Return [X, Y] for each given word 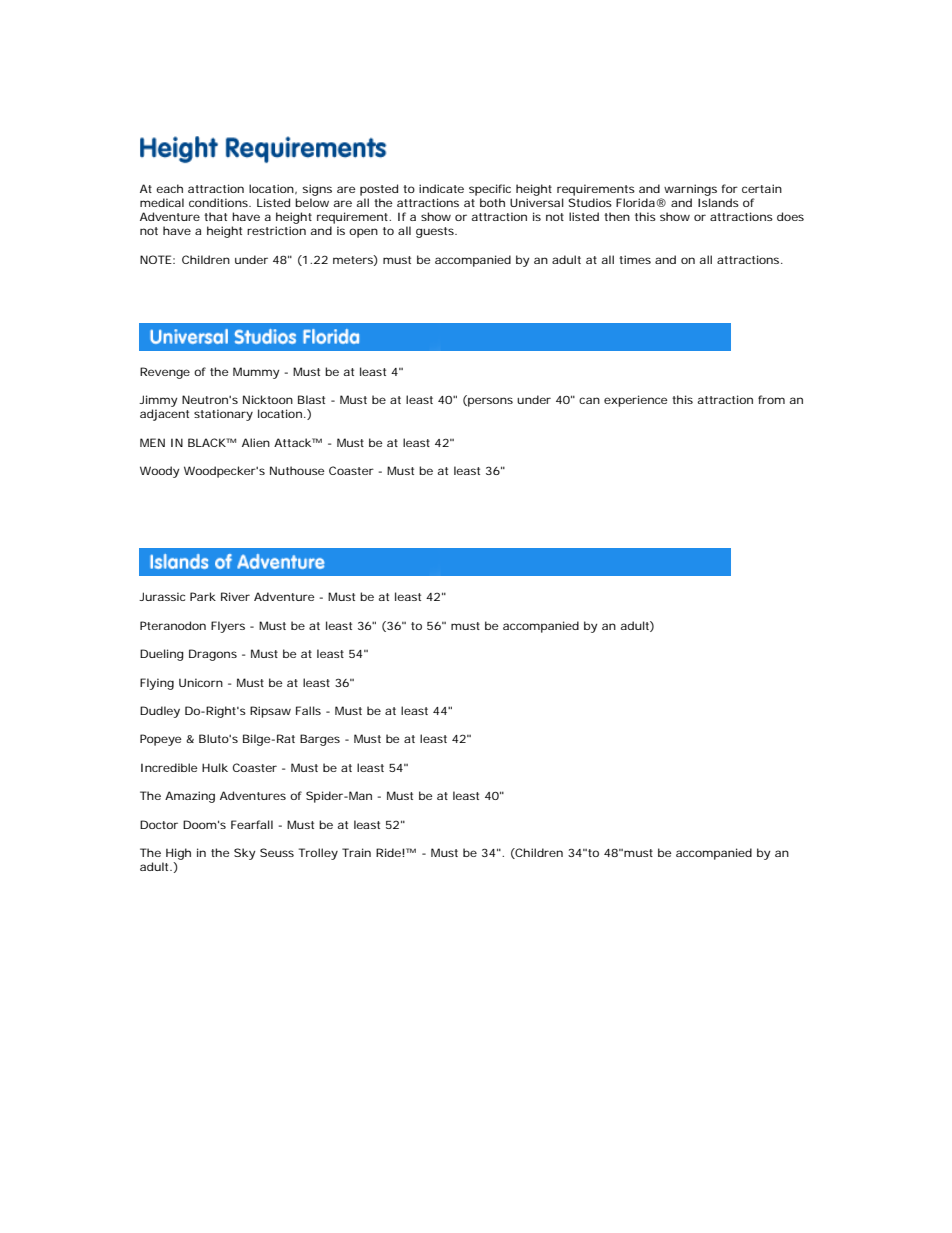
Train [356, 852]
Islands [718, 202]
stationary [223, 415]
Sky [245, 854]
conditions [219, 202]
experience [636, 401]
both [492, 202]
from [771, 399]
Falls [308, 710]
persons [489, 402]
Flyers [228, 627]
